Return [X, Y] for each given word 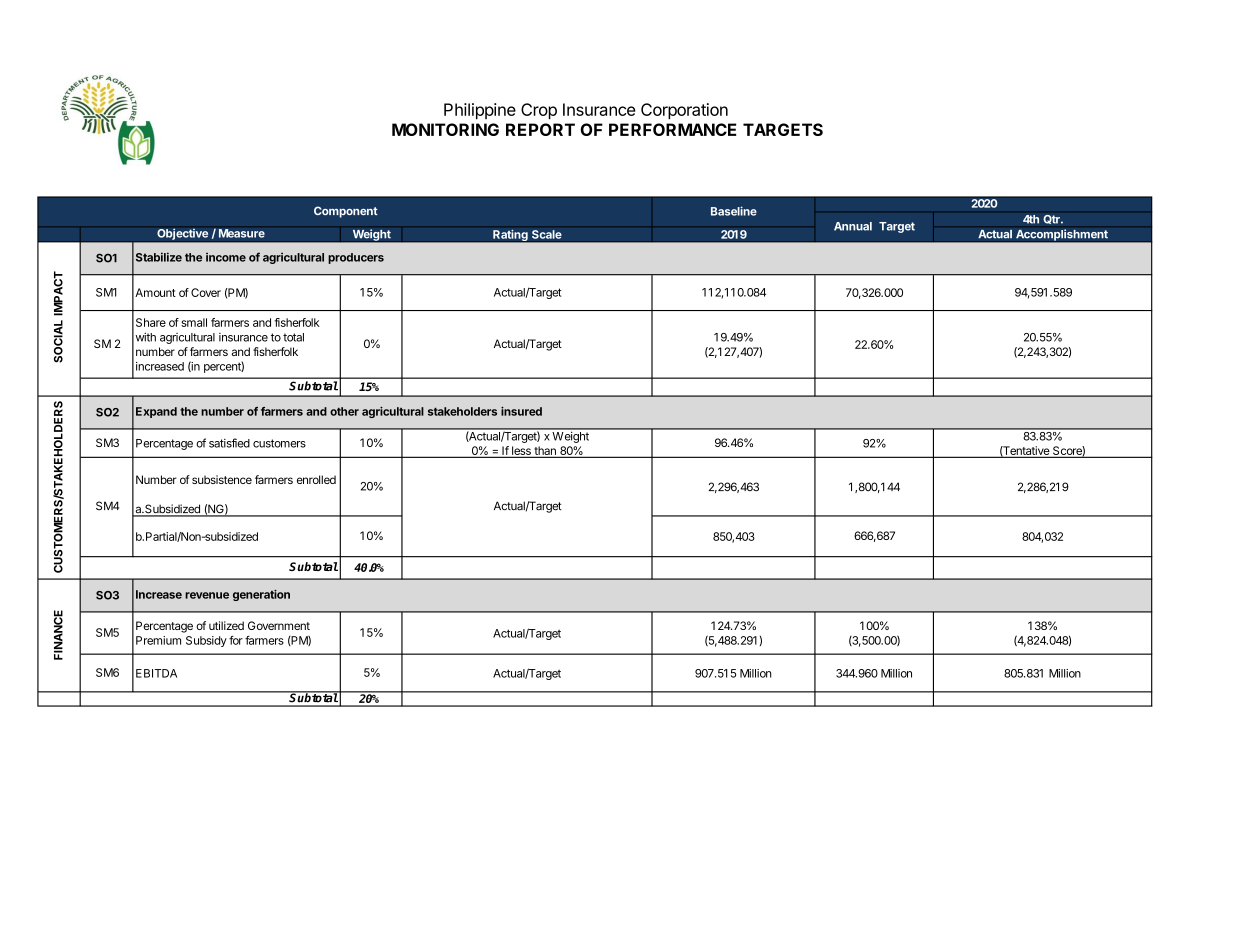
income [226, 257]
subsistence [222, 479]
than [545, 452]
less [521, 452]
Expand [156, 412]
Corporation [684, 111]
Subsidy [206, 641]
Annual [853, 226]
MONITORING [445, 129]
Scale [547, 234]
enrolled [316, 479]
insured [521, 411]
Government [279, 625]
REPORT [540, 129]
